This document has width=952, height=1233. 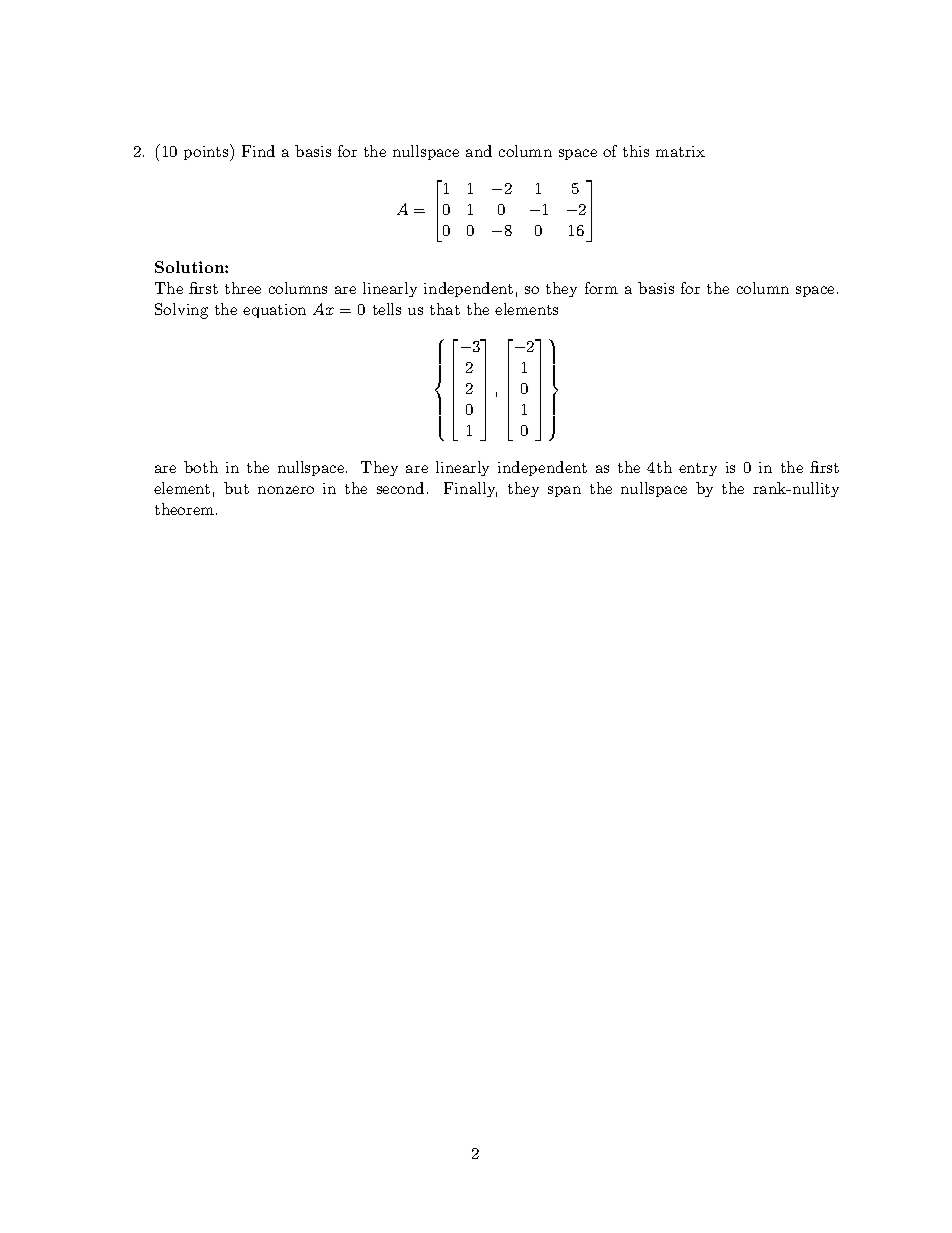 What do you see at coordinates (274, 311) in the document?
I see `equation` at bounding box center [274, 311].
